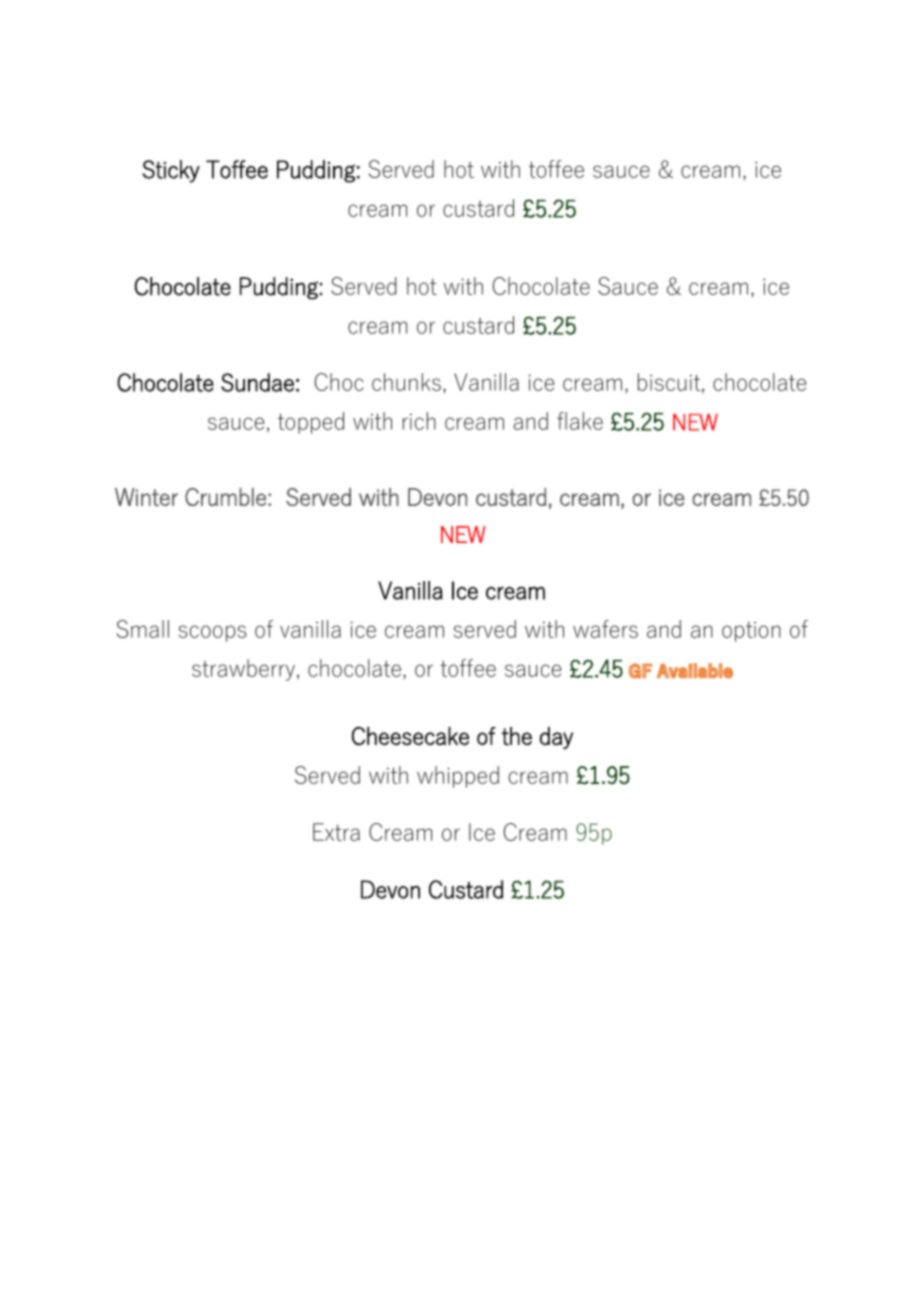  What do you see at coordinates (751, 632) in the document?
I see `option` at bounding box center [751, 632].
